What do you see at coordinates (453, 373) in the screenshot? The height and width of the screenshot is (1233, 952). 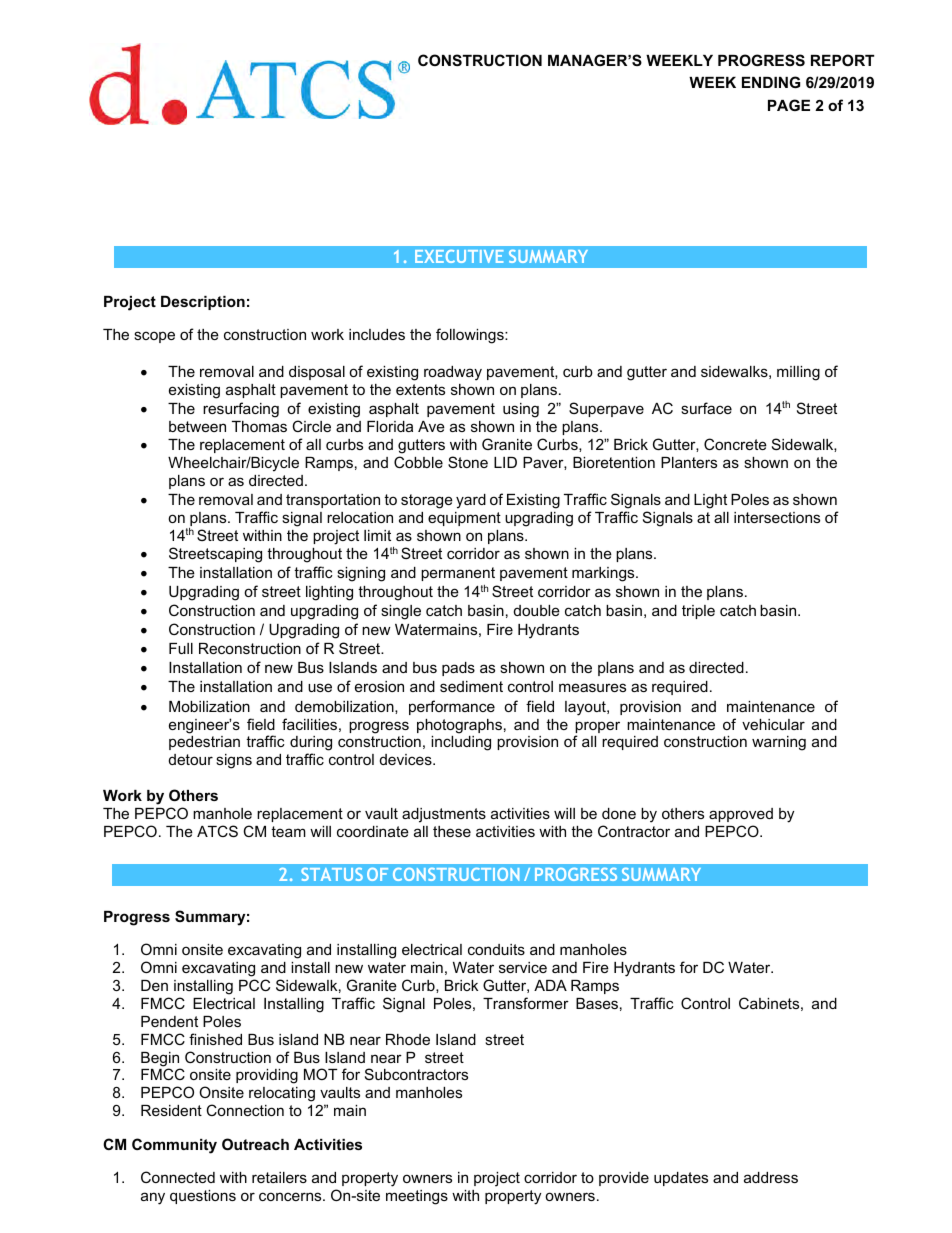 I see `roadway` at bounding box center [453, 373].
